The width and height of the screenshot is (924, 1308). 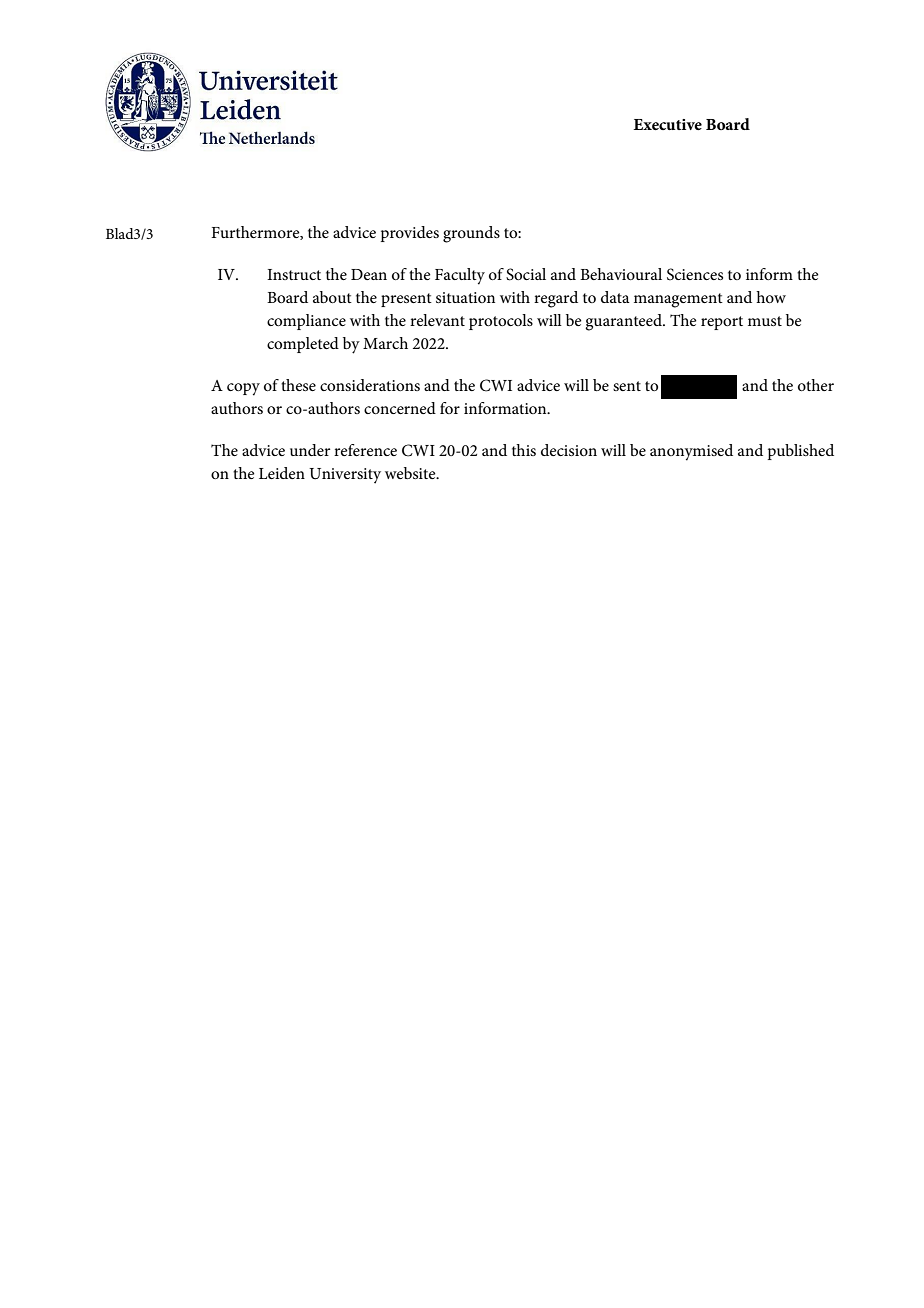 I want to click on how, so click(x=771, y=297).
